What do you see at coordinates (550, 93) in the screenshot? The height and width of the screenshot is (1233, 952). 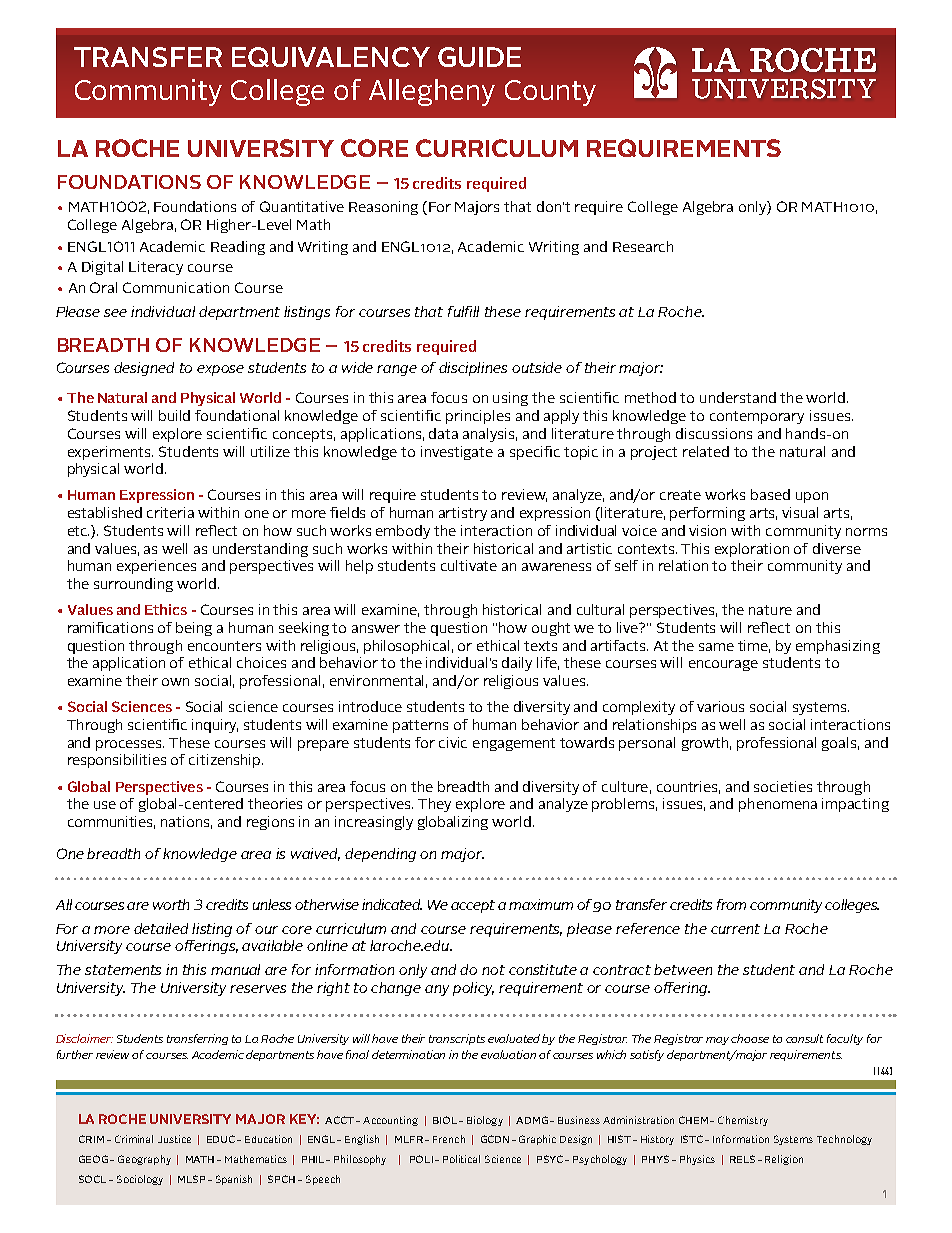 I see `County` at bounding box center [550, 93].
